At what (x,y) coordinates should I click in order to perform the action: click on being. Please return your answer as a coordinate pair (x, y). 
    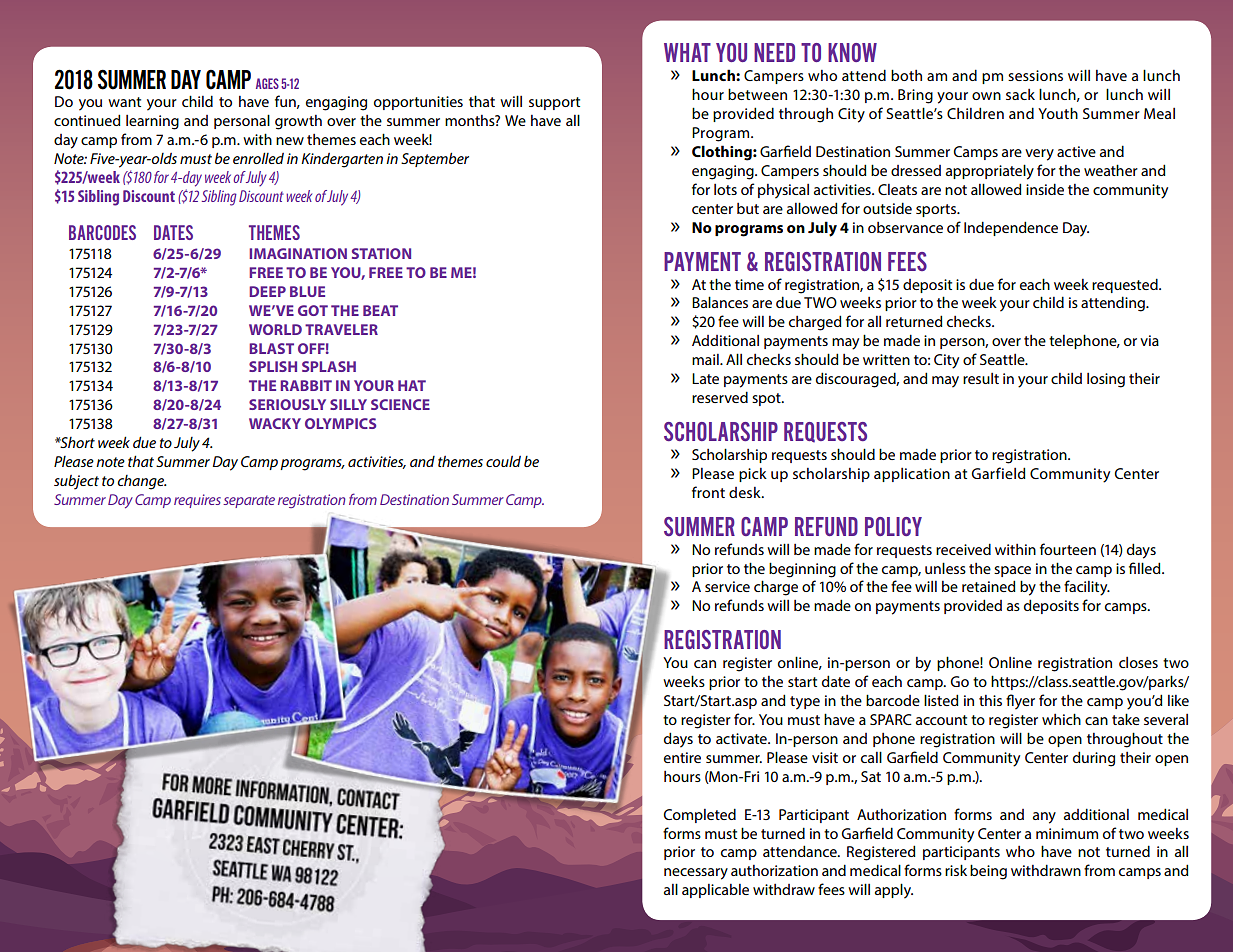
    Looking at the image, I should click on (988, 872).
